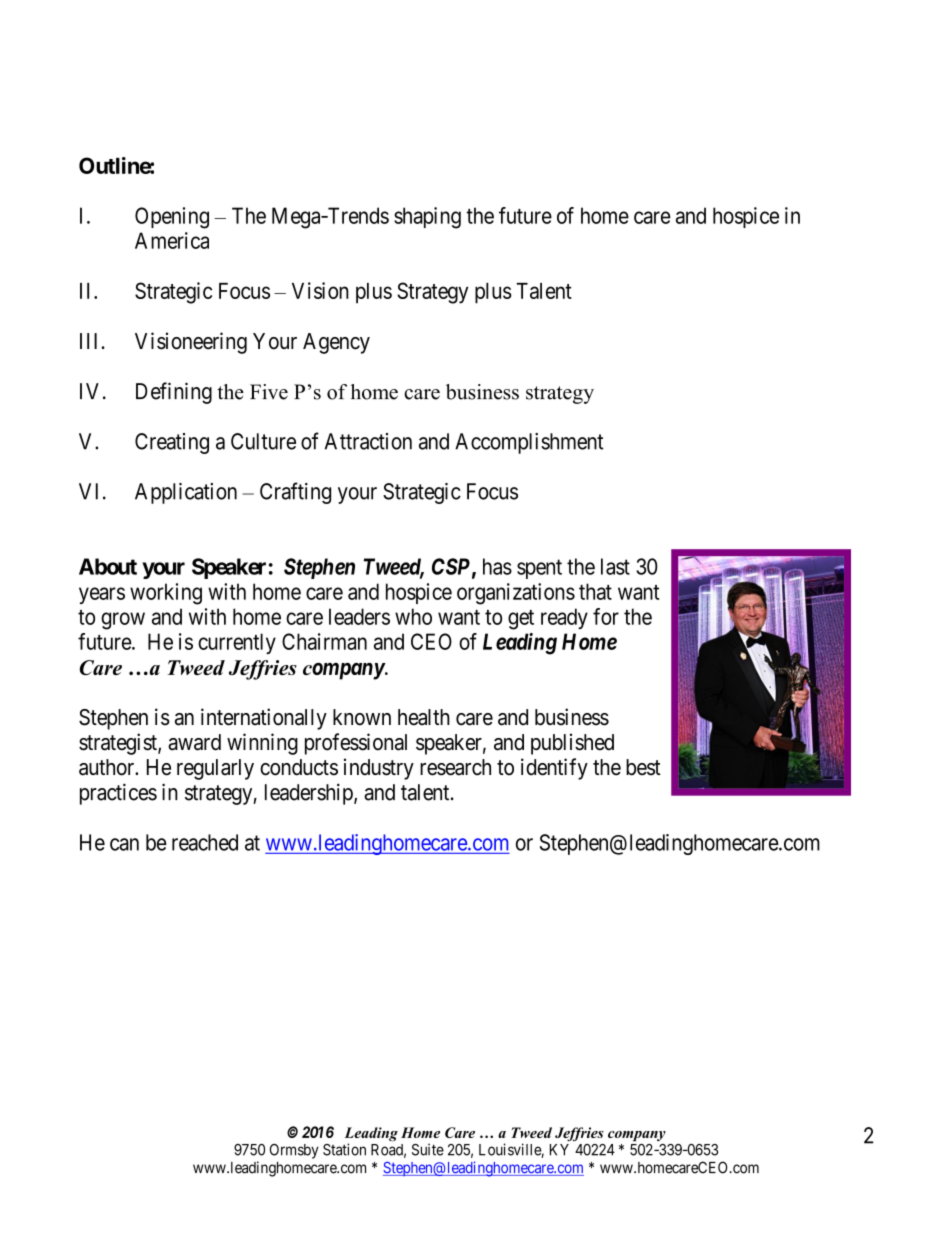 The height and width of the image is (1233, 952). What do you see at coordinates (529, 443) in the image?
I see `Accomplishment` at bounding box center [529, 443].
